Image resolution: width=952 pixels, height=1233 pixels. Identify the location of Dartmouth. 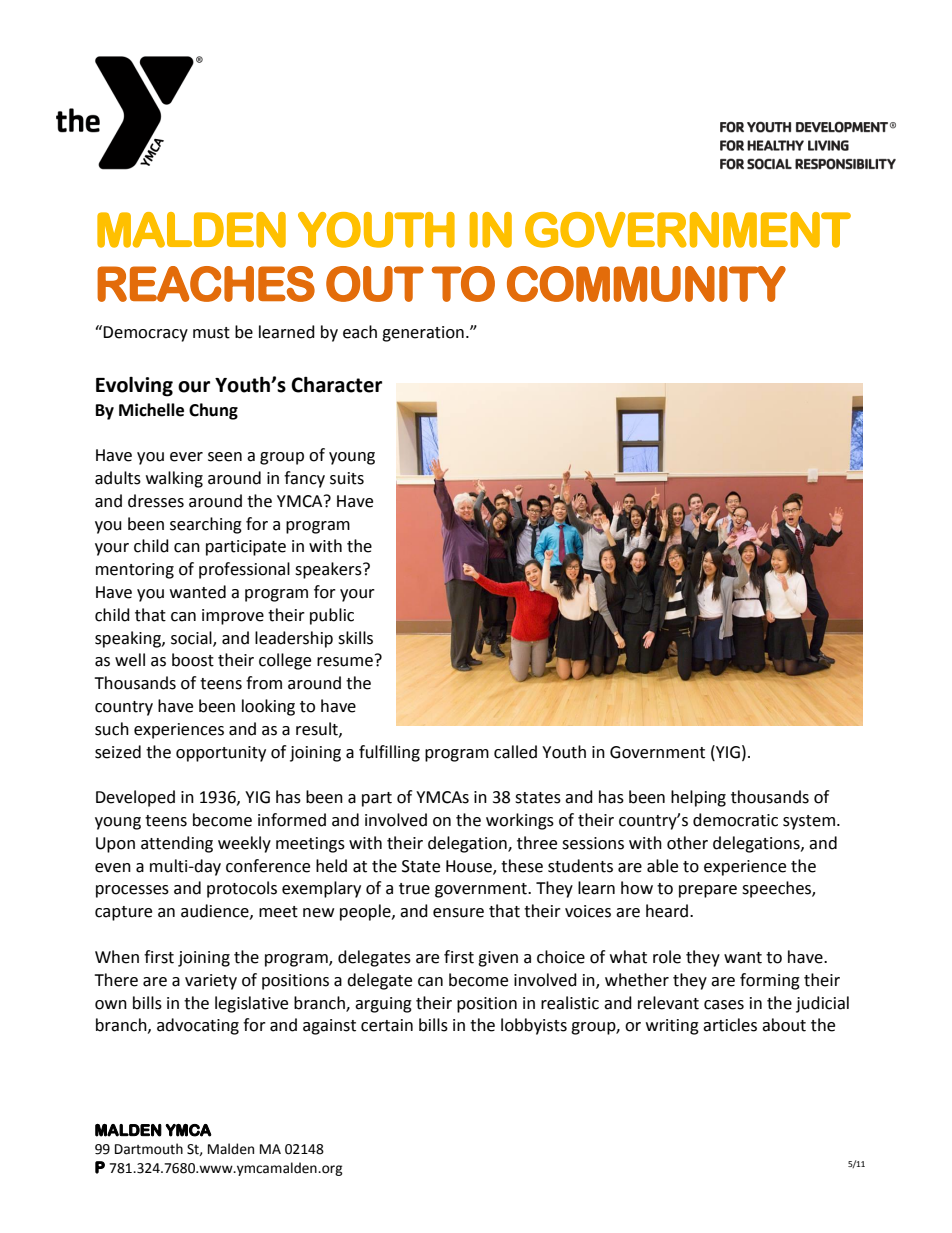
(149, 1149).
